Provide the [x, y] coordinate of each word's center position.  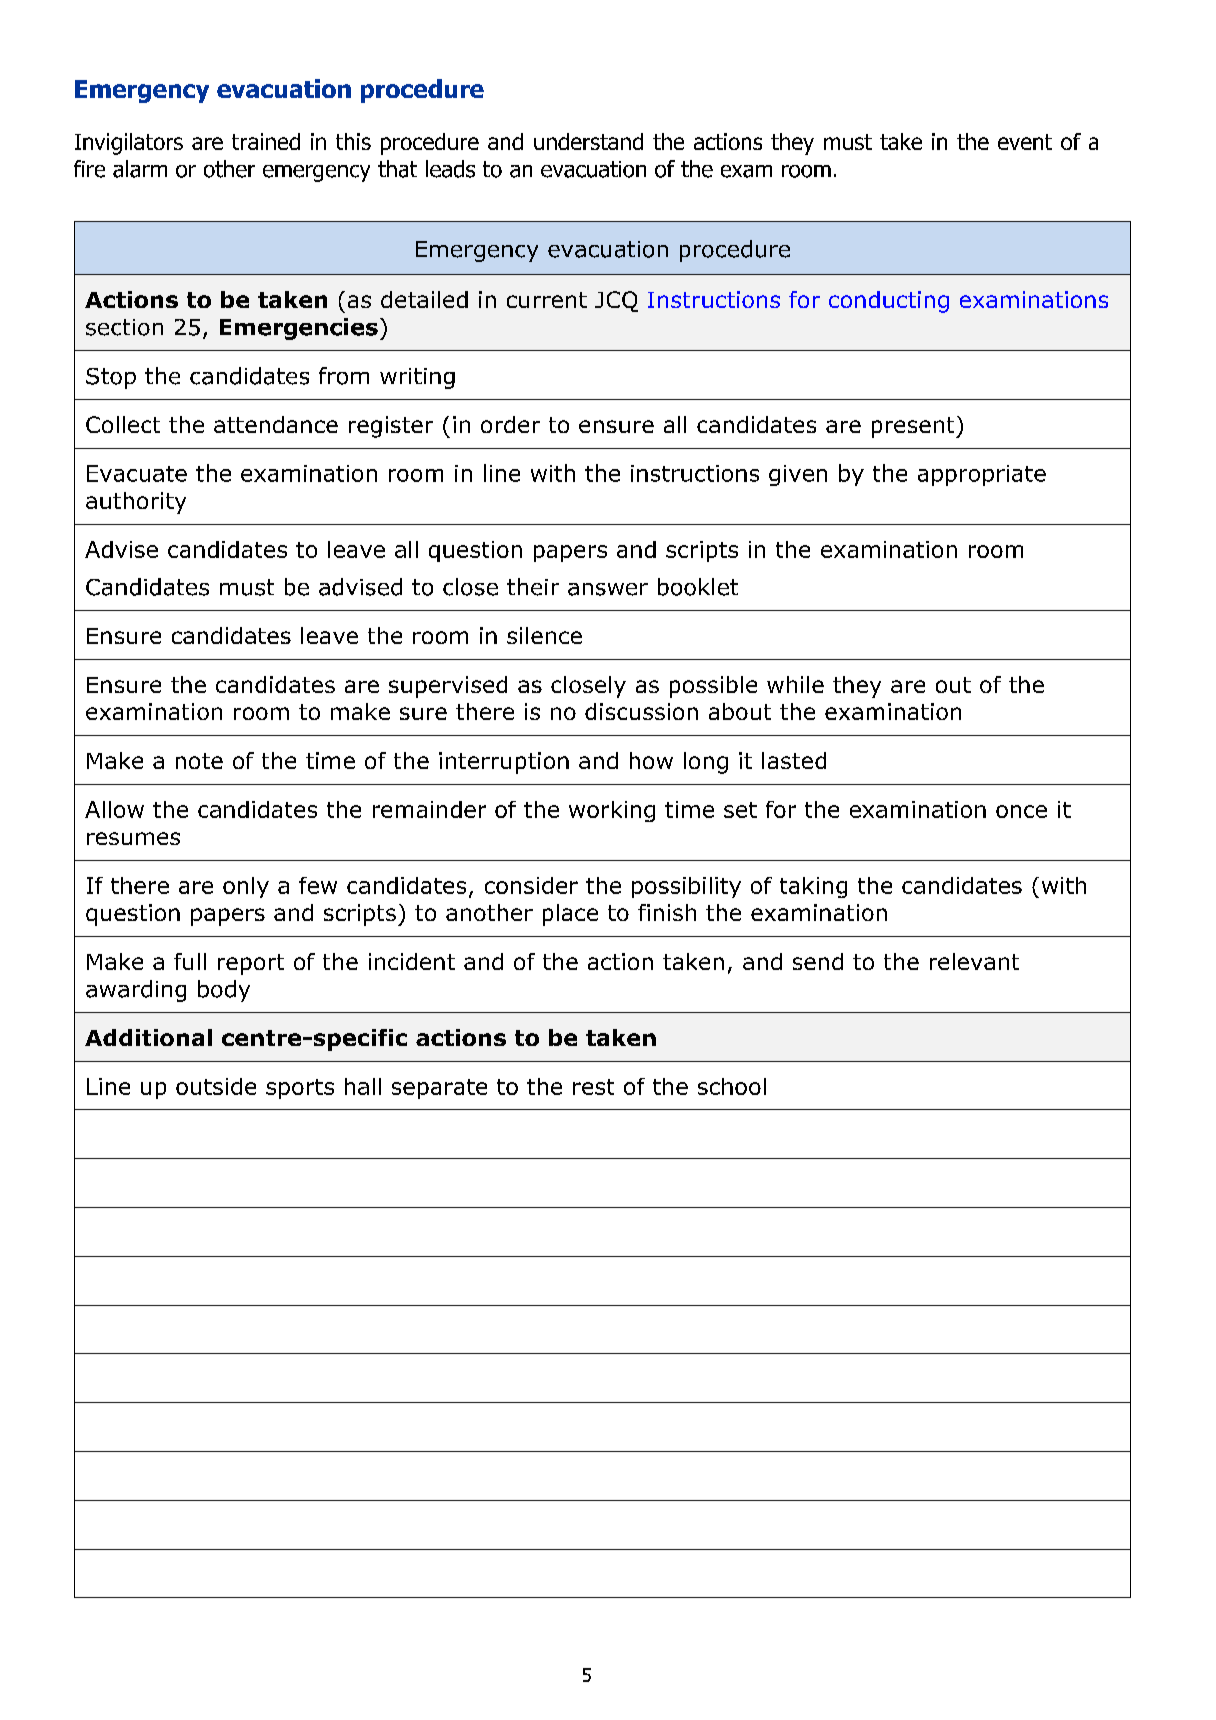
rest [593, 1087]
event [1025, 142]
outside [216, 1086]
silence [544, 635]
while [795, 684]
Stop [111, 378]
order [510, 424]
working [612, 811]
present [914, 427]
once [1021, 811]
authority [136, 503]
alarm [140, 169]
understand [588, 141]
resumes [133, 838]
